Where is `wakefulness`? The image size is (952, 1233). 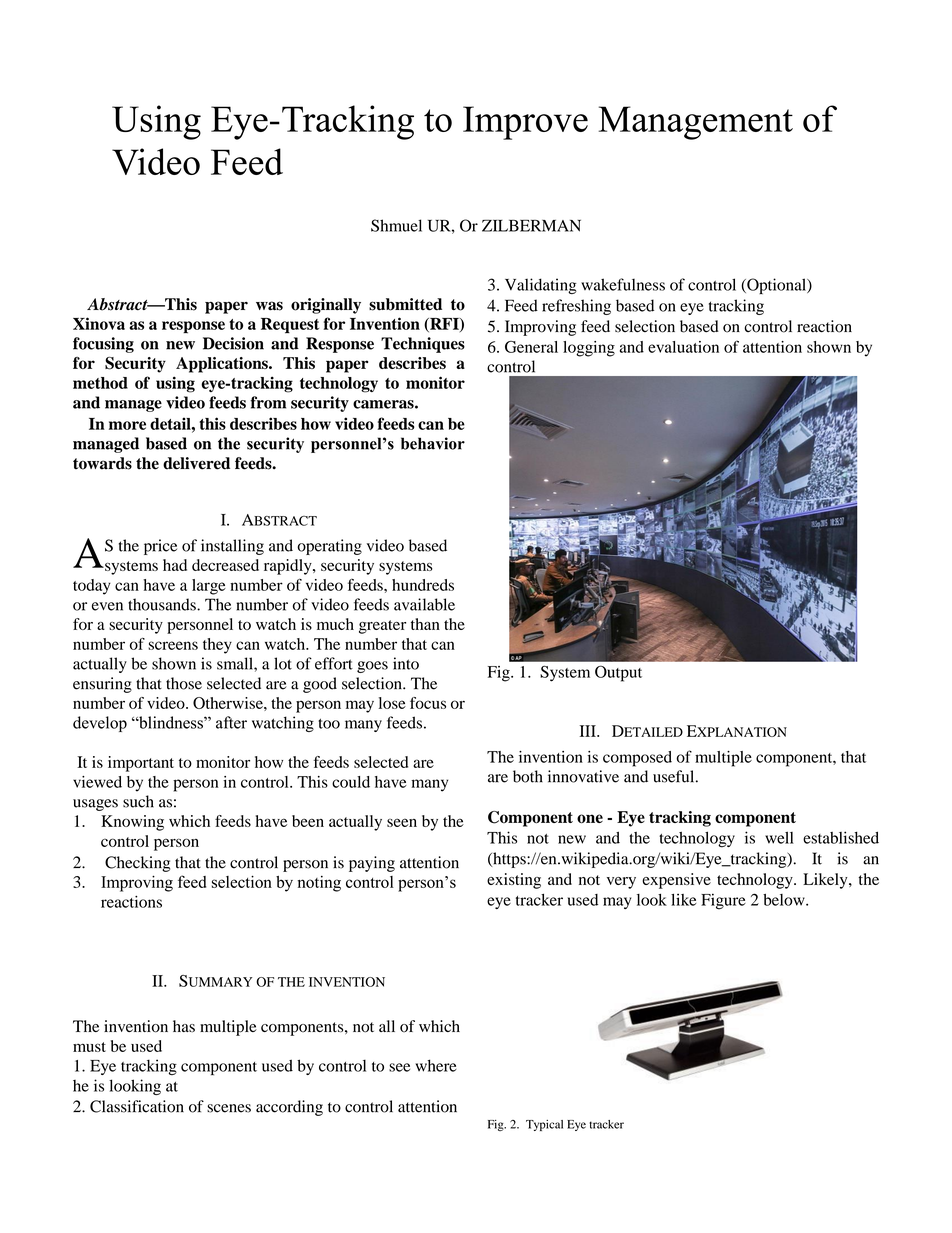
wakefulness is located at coordinates (623, 284).
